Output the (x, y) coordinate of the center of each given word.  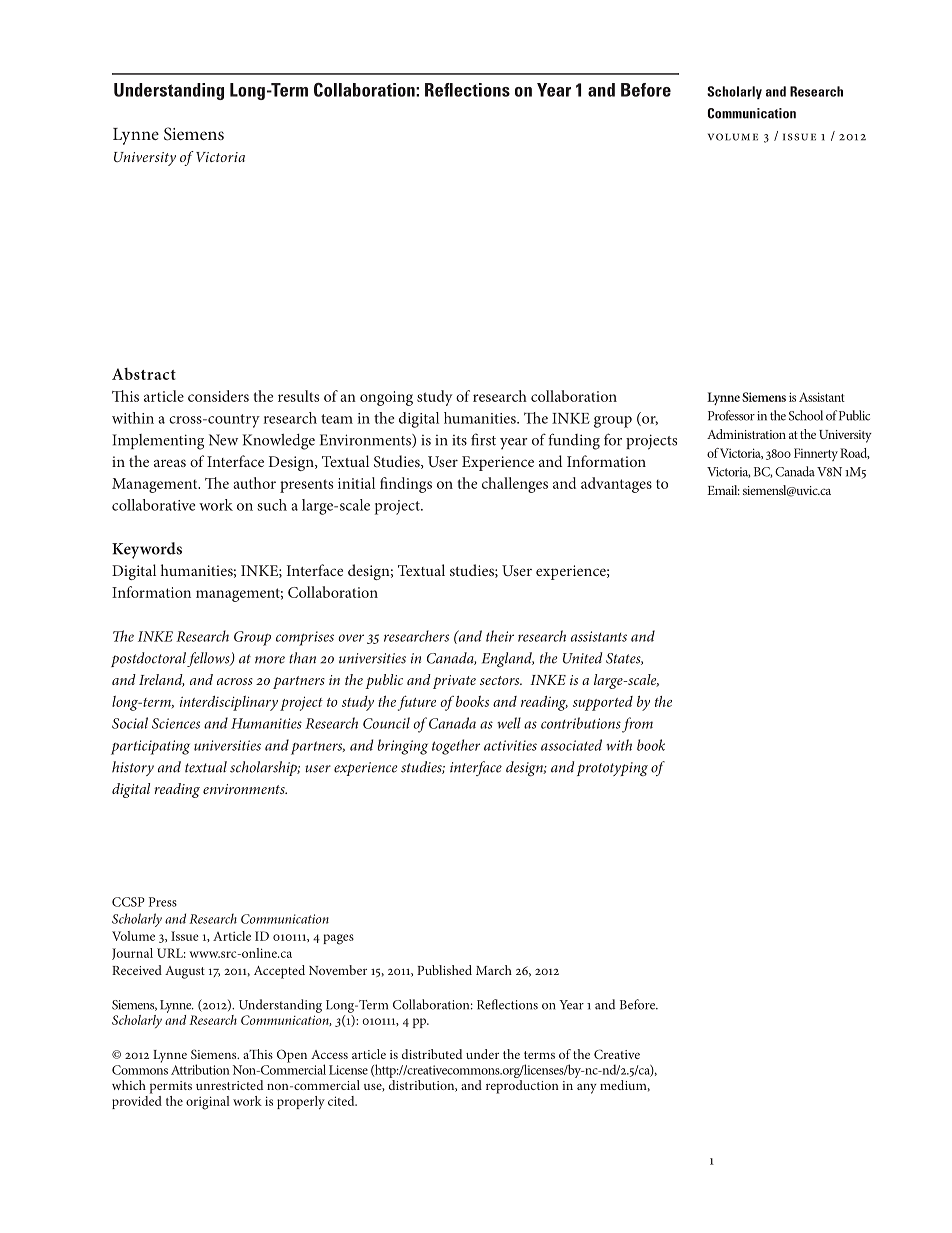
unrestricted (229, 1085)
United (583, 658)
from (637, 725)
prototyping (612, 769)
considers (218, 396)
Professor (731, 415)
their (500, 636)
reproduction (522, 1087)
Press (163, 902)
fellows (209, 659)
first (483, 439)
